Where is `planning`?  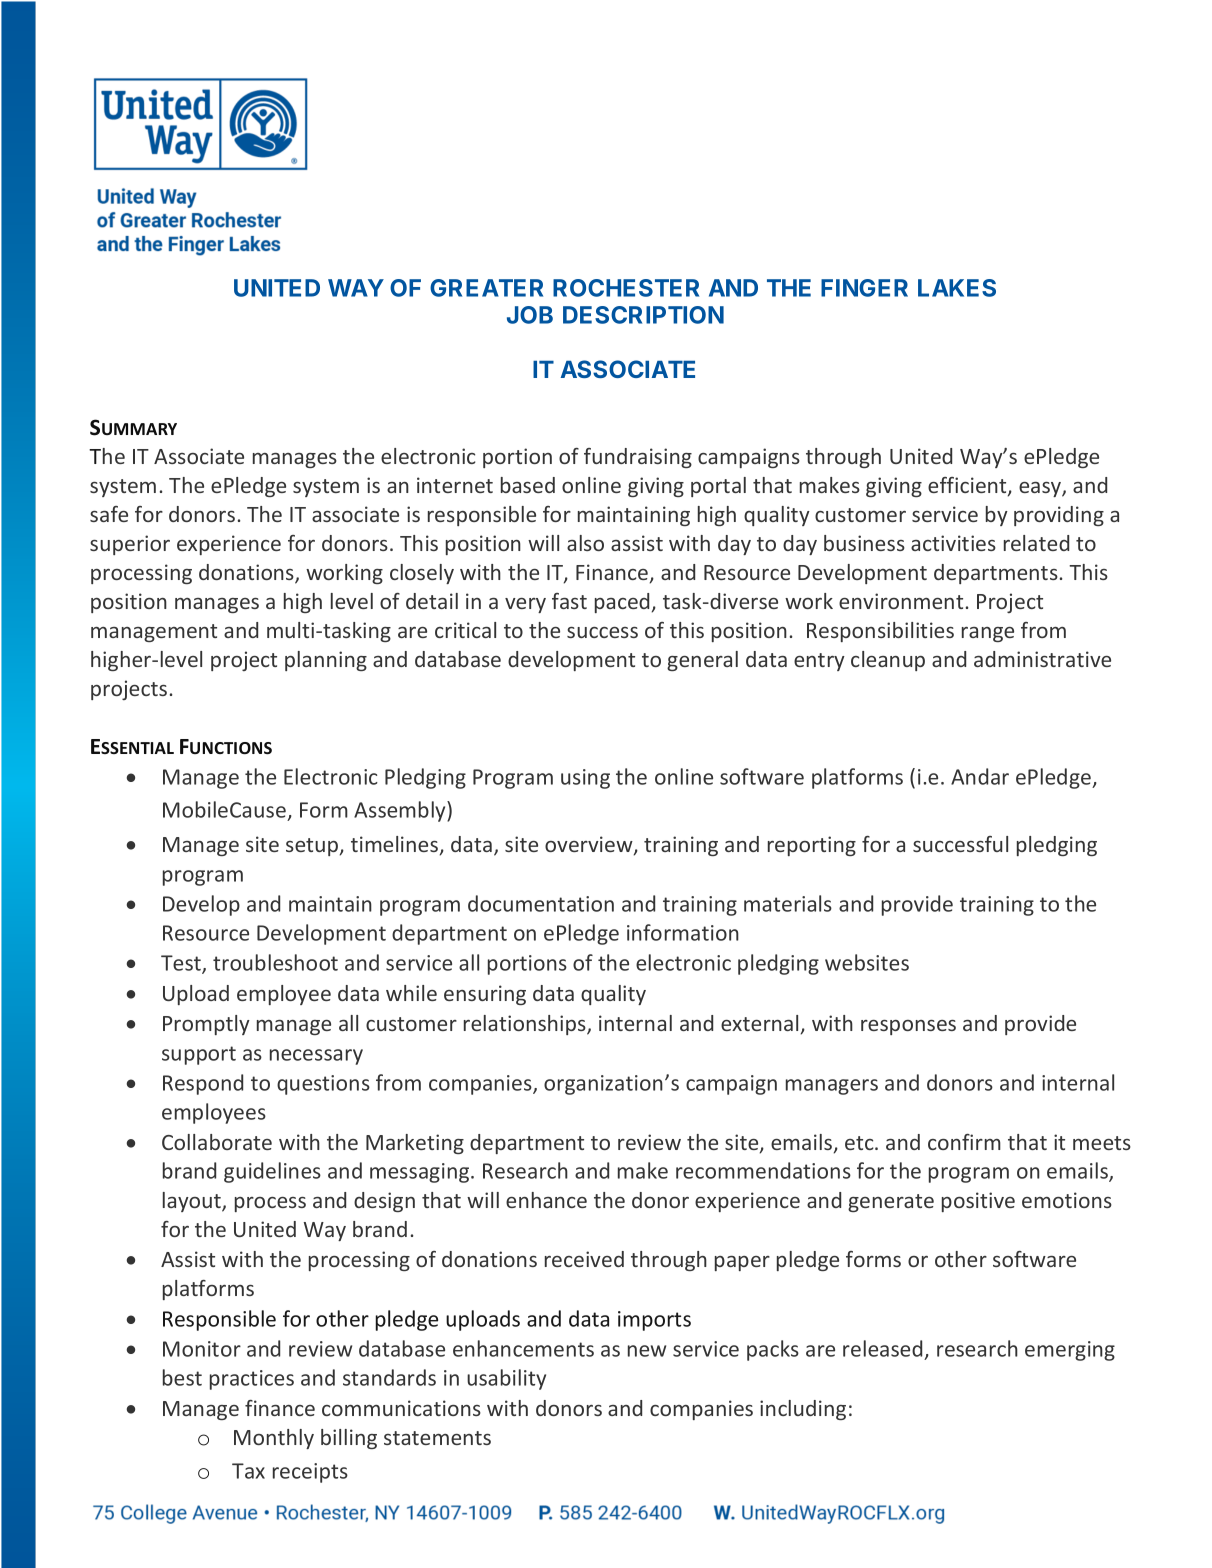 planning is located at coordinates (326, 661).
